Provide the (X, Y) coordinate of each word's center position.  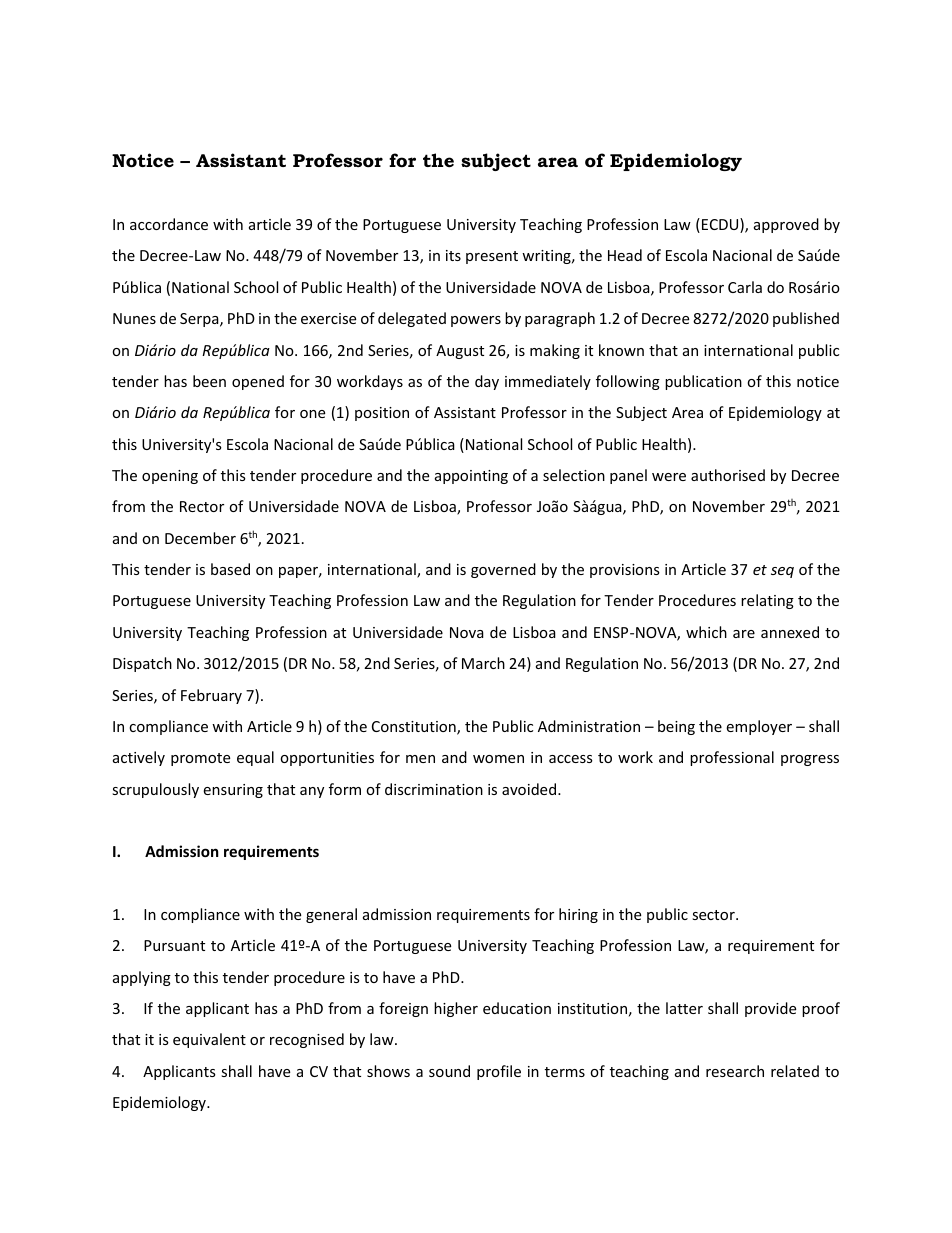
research (735, 1071)
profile (499, 1072)
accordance (169, 224)
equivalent (209, 1040)
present (492, 257)
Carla (745, 287)
